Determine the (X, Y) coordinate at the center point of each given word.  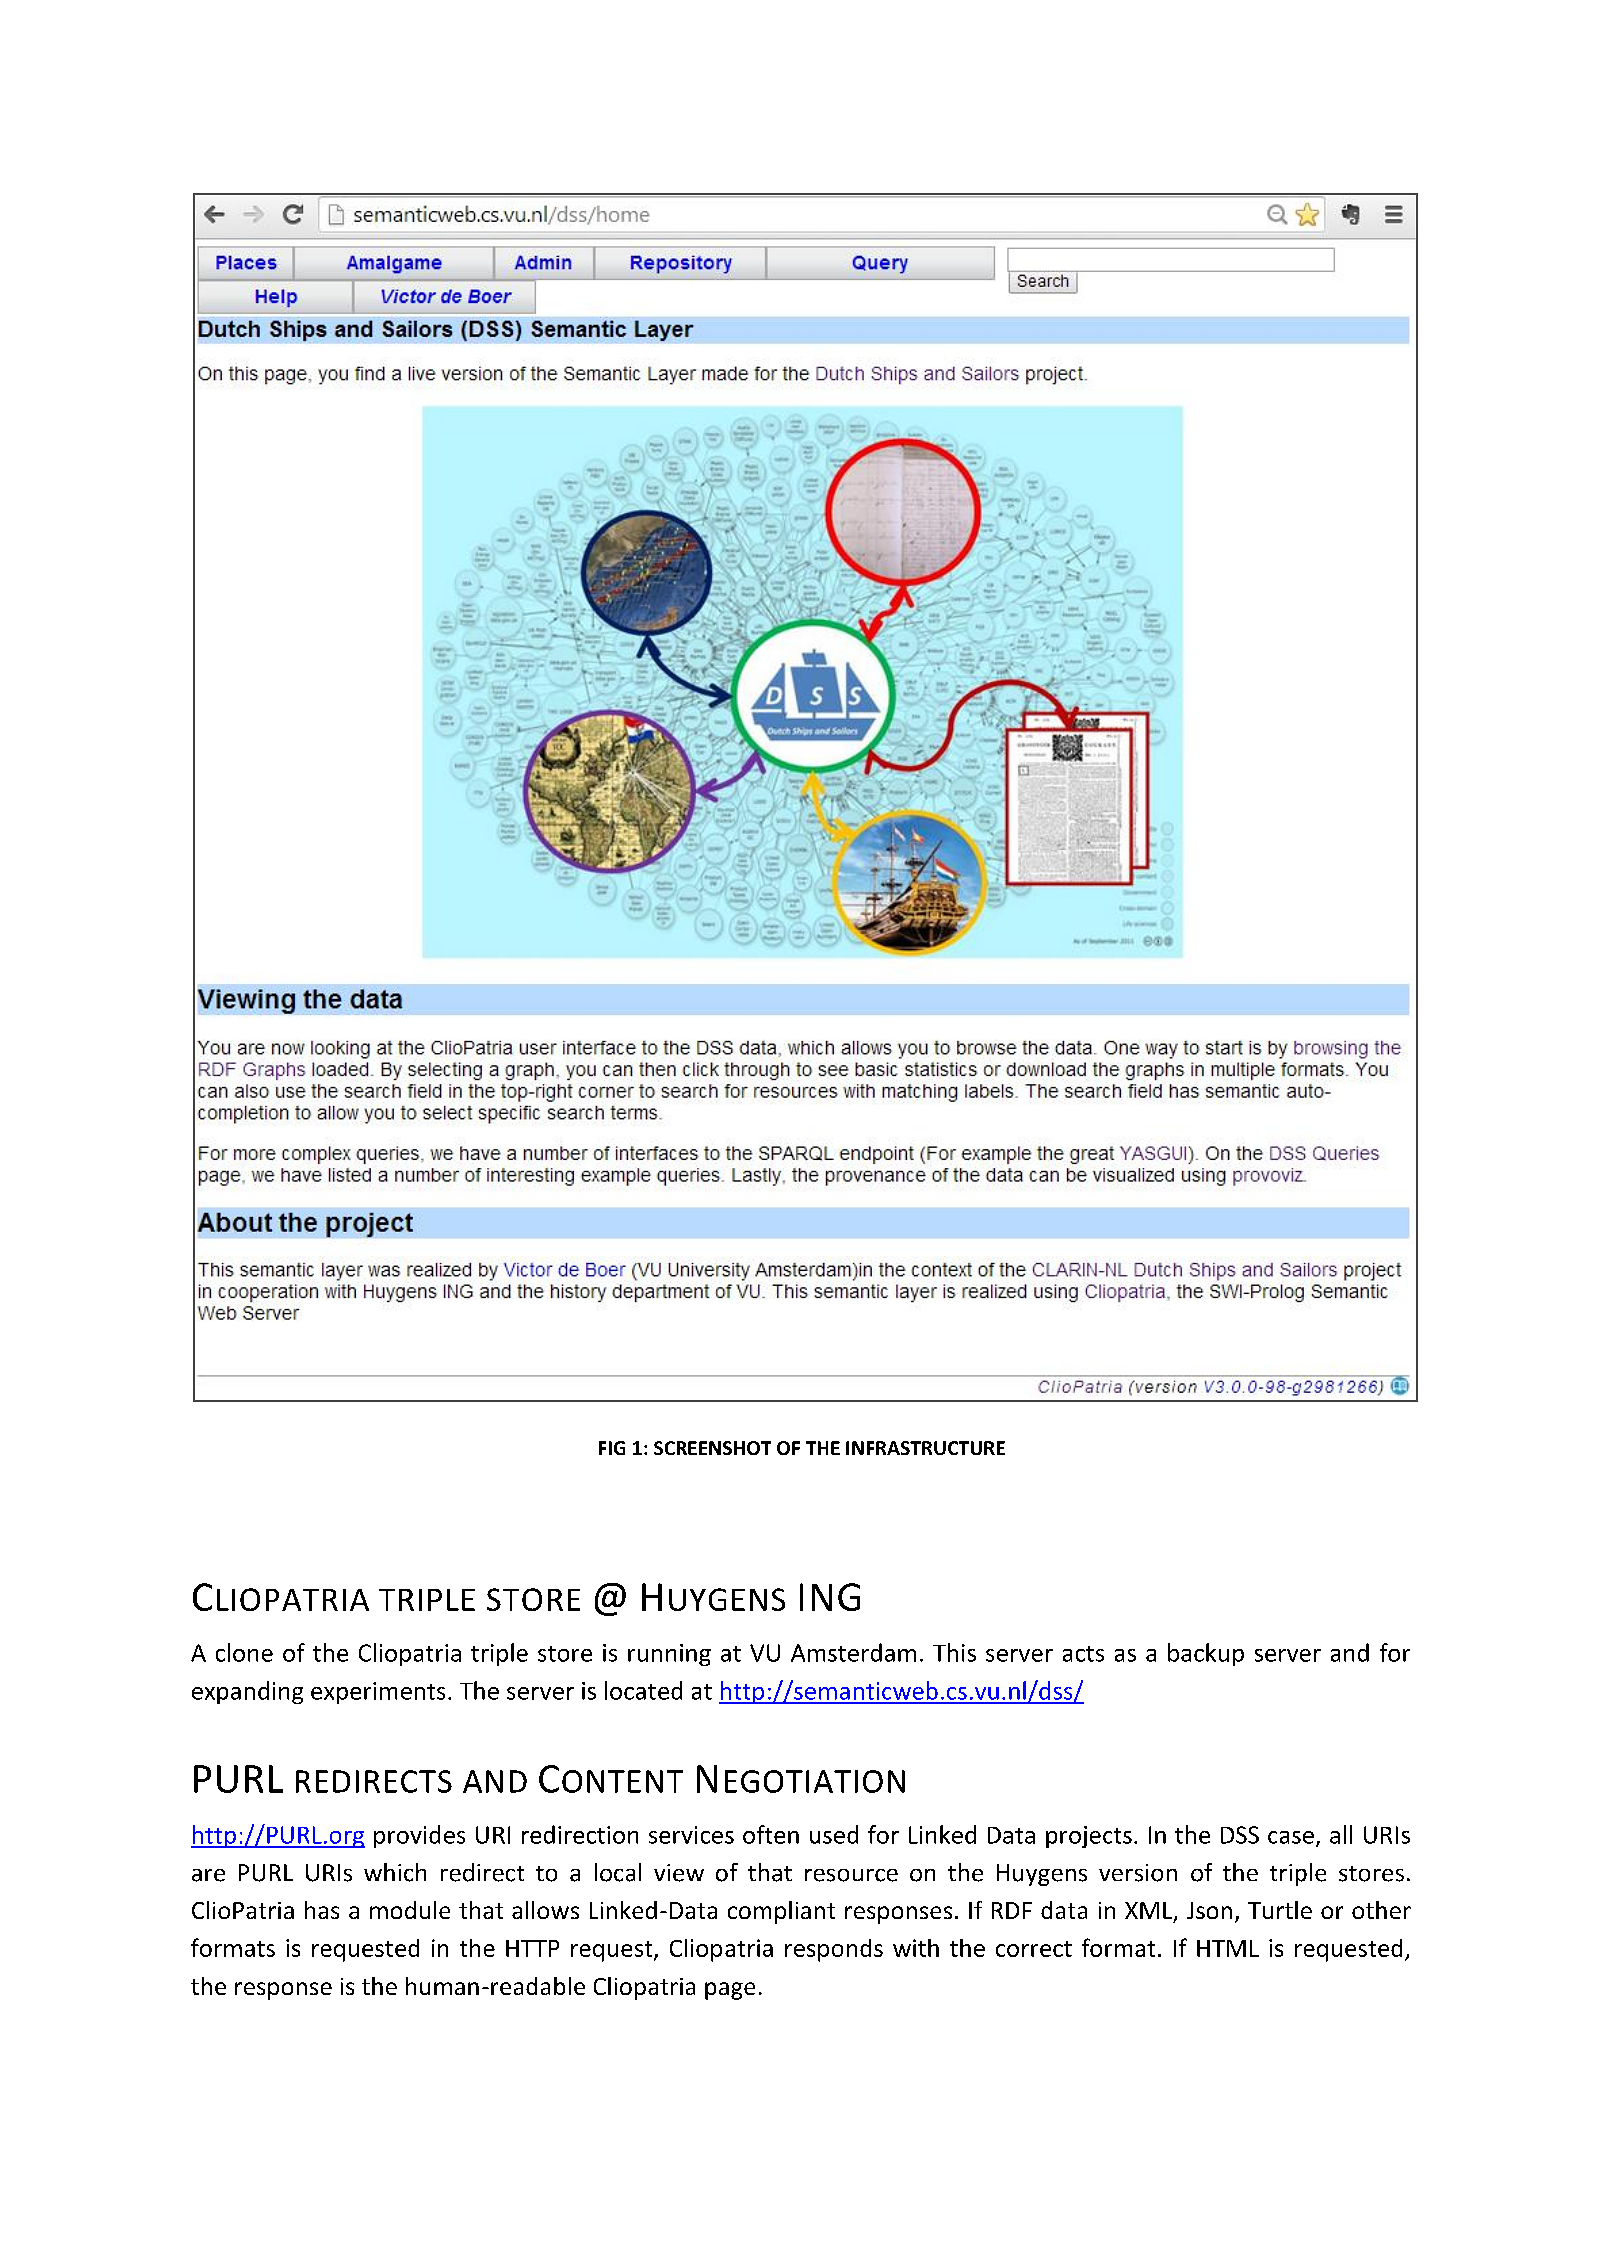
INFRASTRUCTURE (925, 1448)
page (730, 1991)
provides (419, 1836)
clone (244, 1652)
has (322, 1910)
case (1291, 1837)
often (771, 1834)
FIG (612, 1448)
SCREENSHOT (712, 1448)
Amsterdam (853, 1652)
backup (1206, 1654)
